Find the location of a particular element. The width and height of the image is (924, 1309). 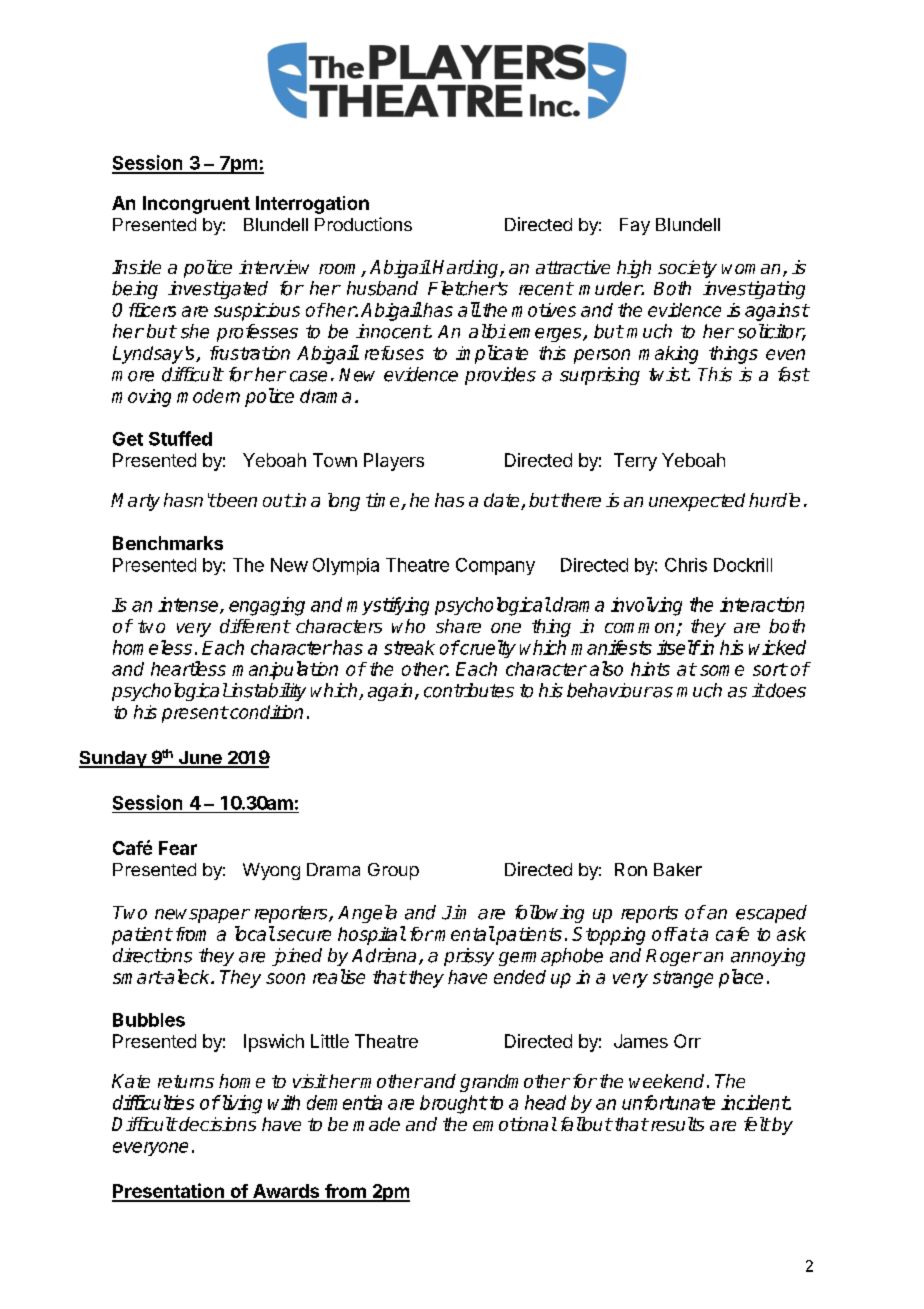

heartless is located at coordinates (188, 668).
